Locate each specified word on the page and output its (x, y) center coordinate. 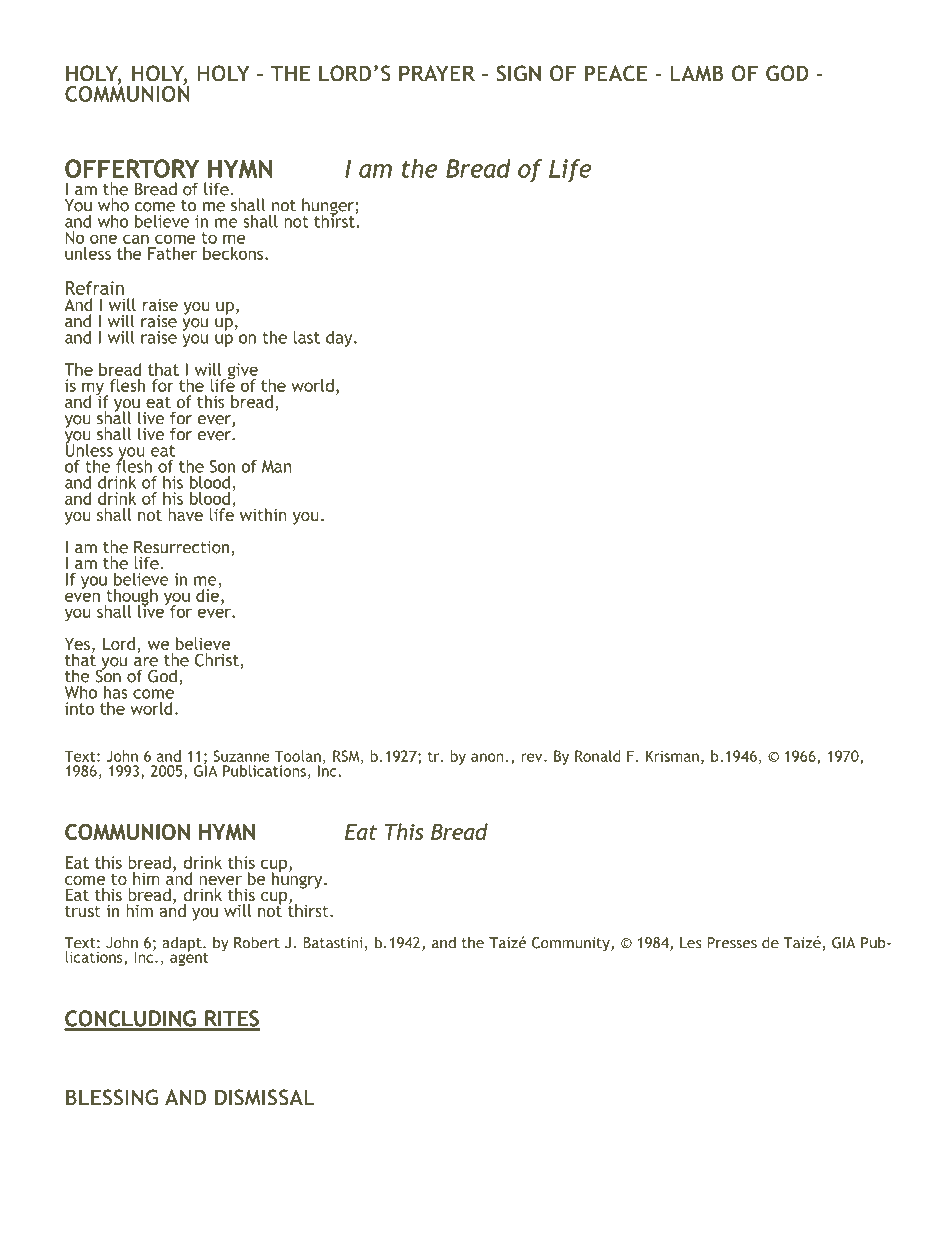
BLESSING (112, 1097)
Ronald (598, 756)
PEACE (616, 73)
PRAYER (437, 73)
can (136, 239)
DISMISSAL (265, 1097)
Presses (732, 943)
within (263, 514)
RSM (347, 757)
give (241, 372)
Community (572, 944)
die (208, 594)
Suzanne (241, 756)
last (306, 337)
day (340, 339)
